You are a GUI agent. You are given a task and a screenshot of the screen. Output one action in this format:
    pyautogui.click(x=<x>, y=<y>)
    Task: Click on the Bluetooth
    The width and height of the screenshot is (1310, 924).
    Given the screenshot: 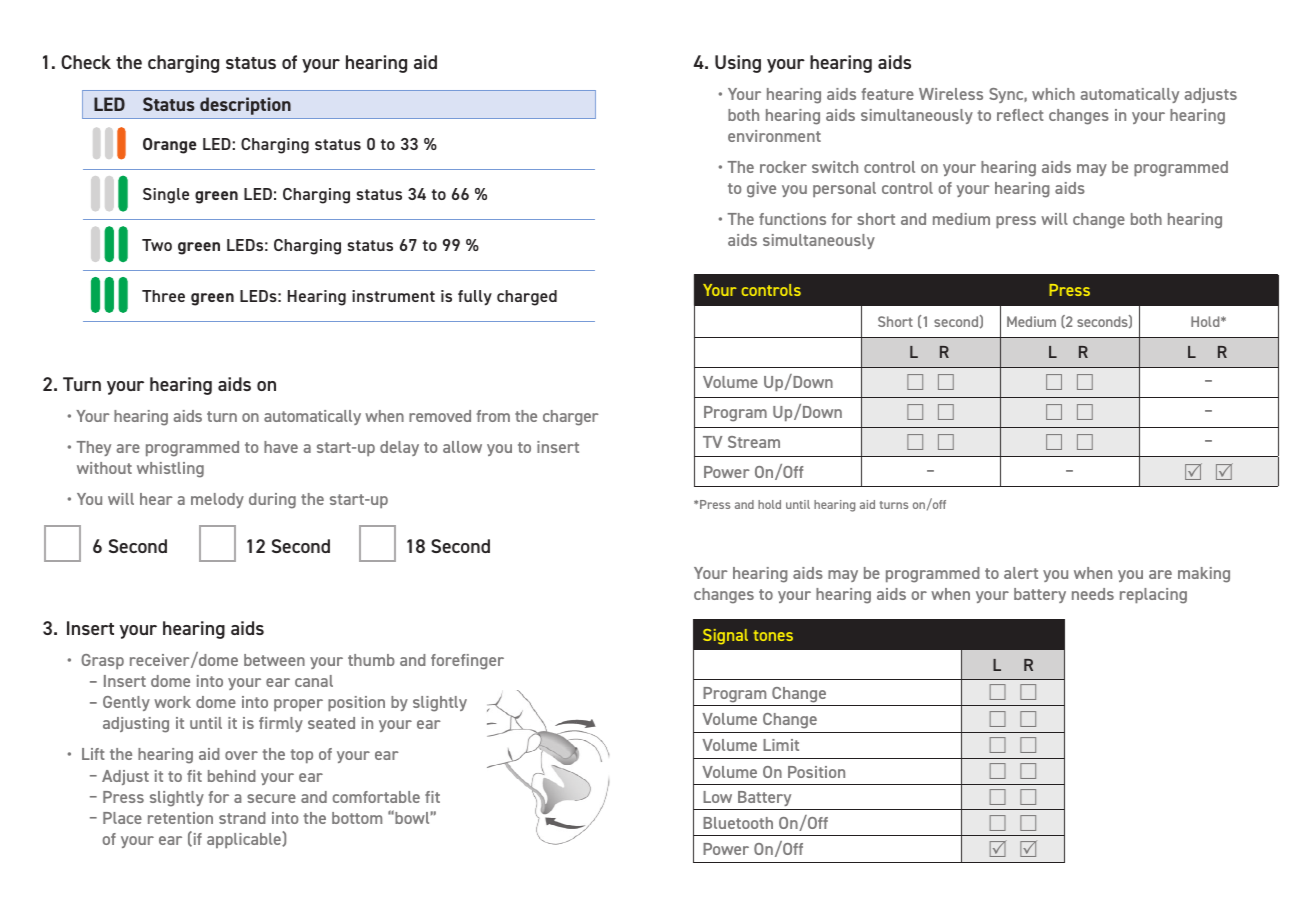 What is the action you would take?
    pyautogui.click(x=738, y=823)
